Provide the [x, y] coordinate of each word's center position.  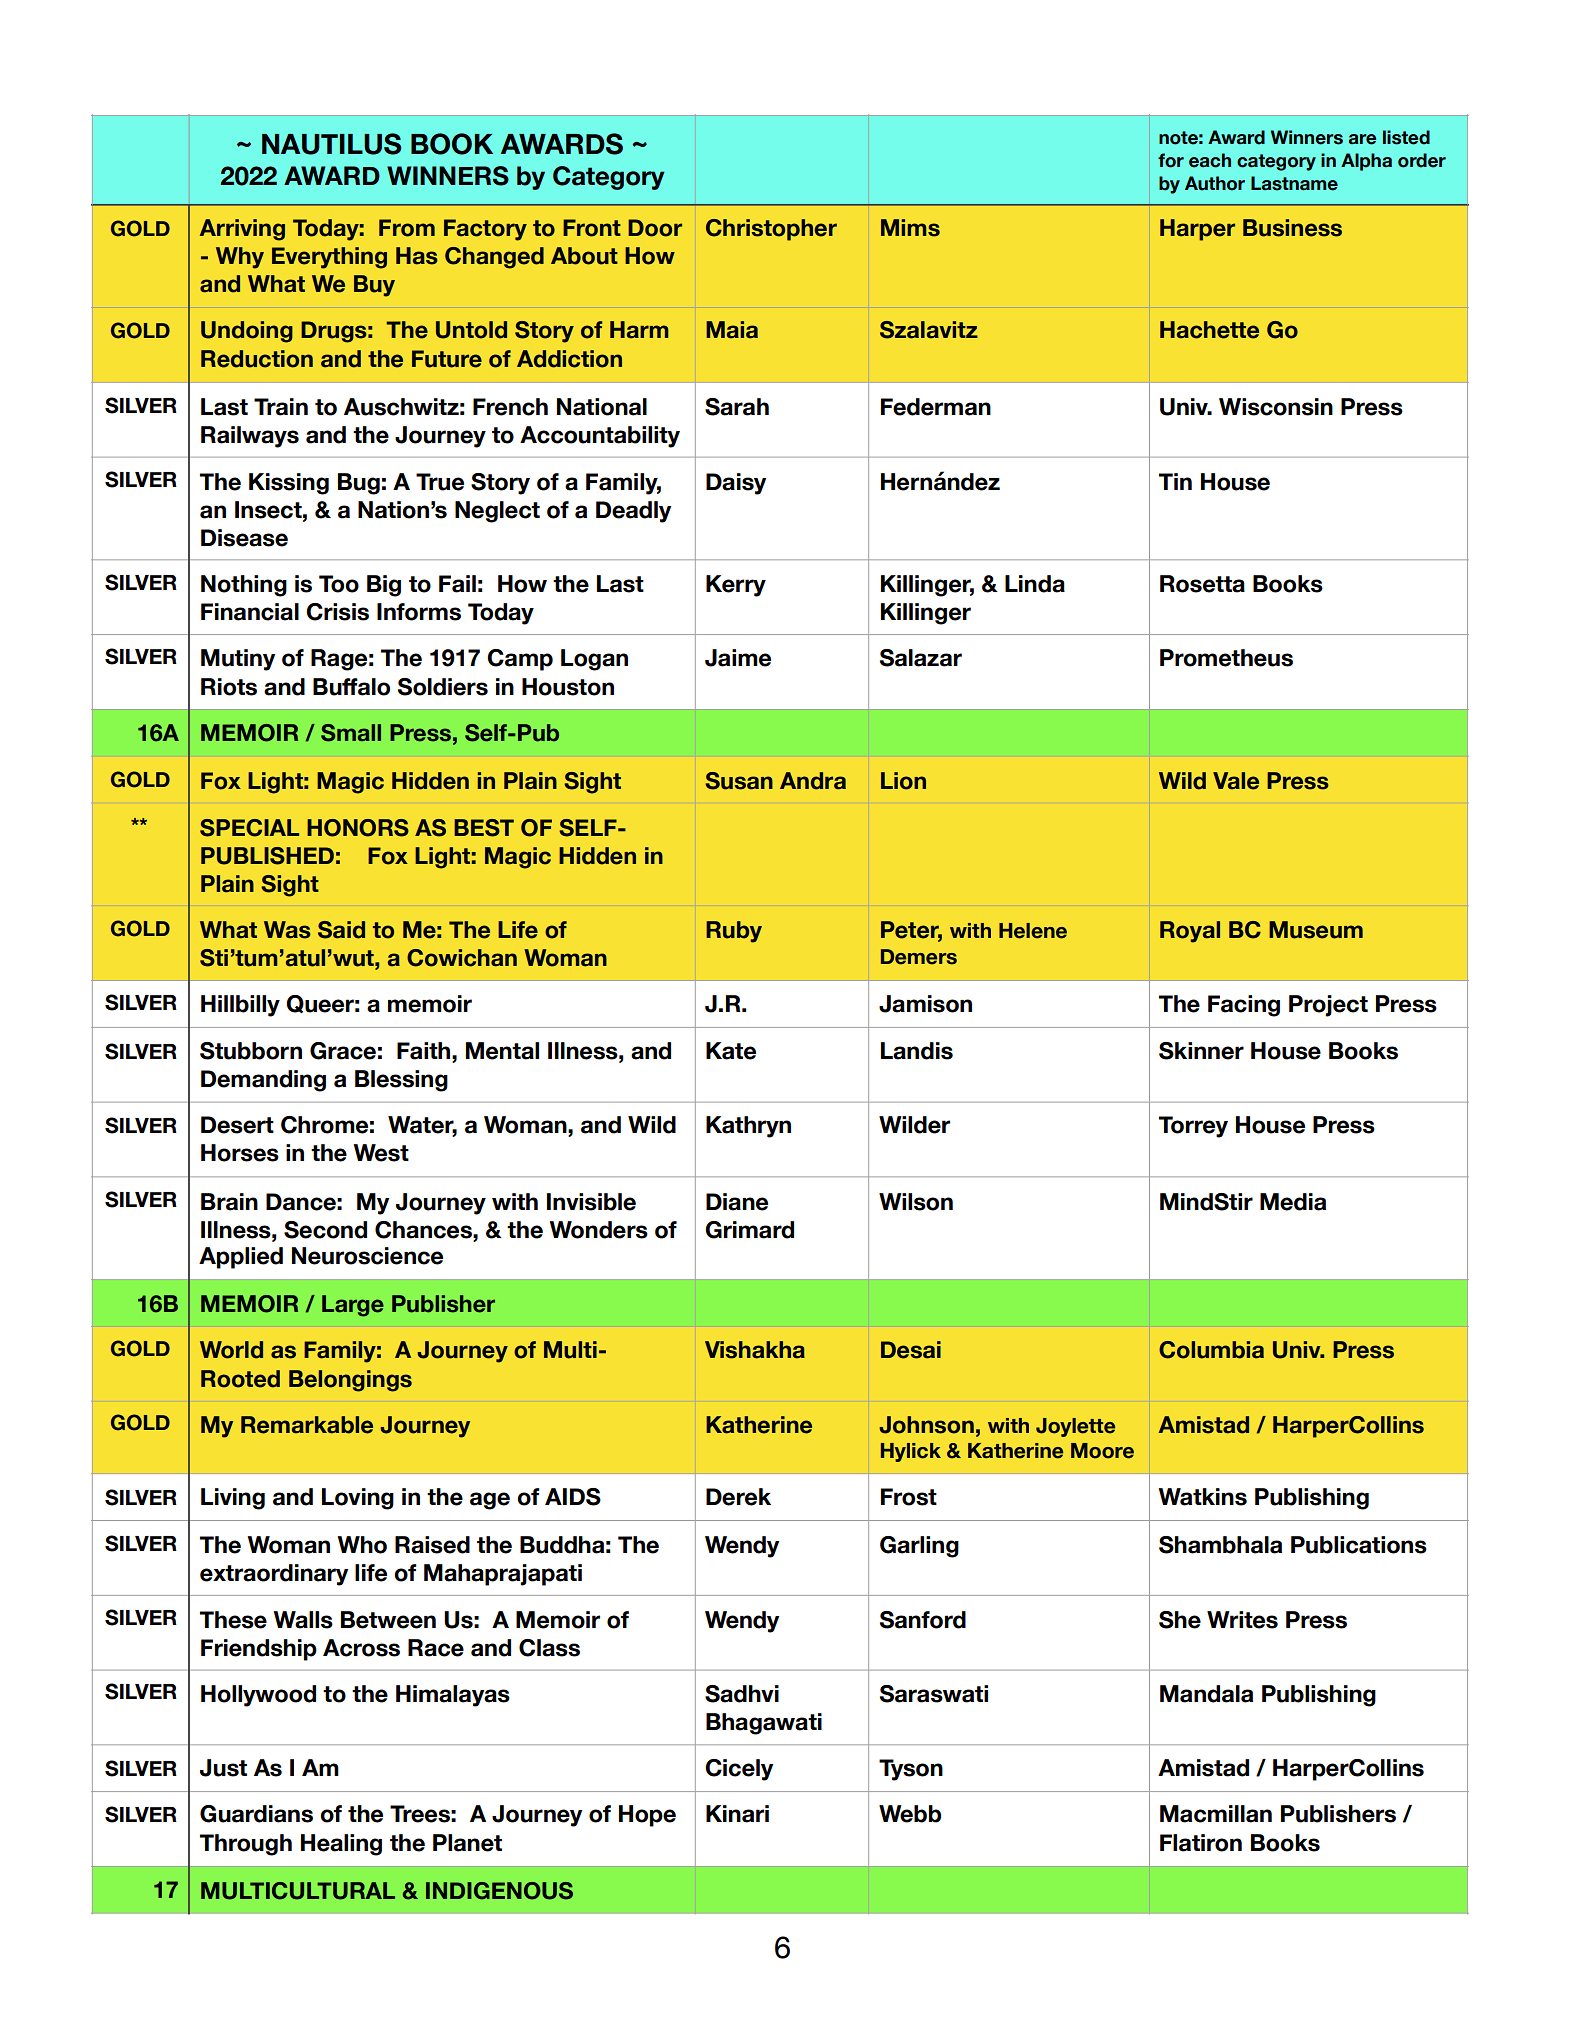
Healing [341, 1845]
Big [384, 586]
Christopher [771, 230]
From [407, 228]
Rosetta [1202, 584]
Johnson [927, 1425]
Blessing [401, 1081]
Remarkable [307, 1425]
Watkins [1202, 1497]
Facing [1244, 1006]
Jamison [925, 1004]
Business [1292, 228]
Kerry [736, 586]
